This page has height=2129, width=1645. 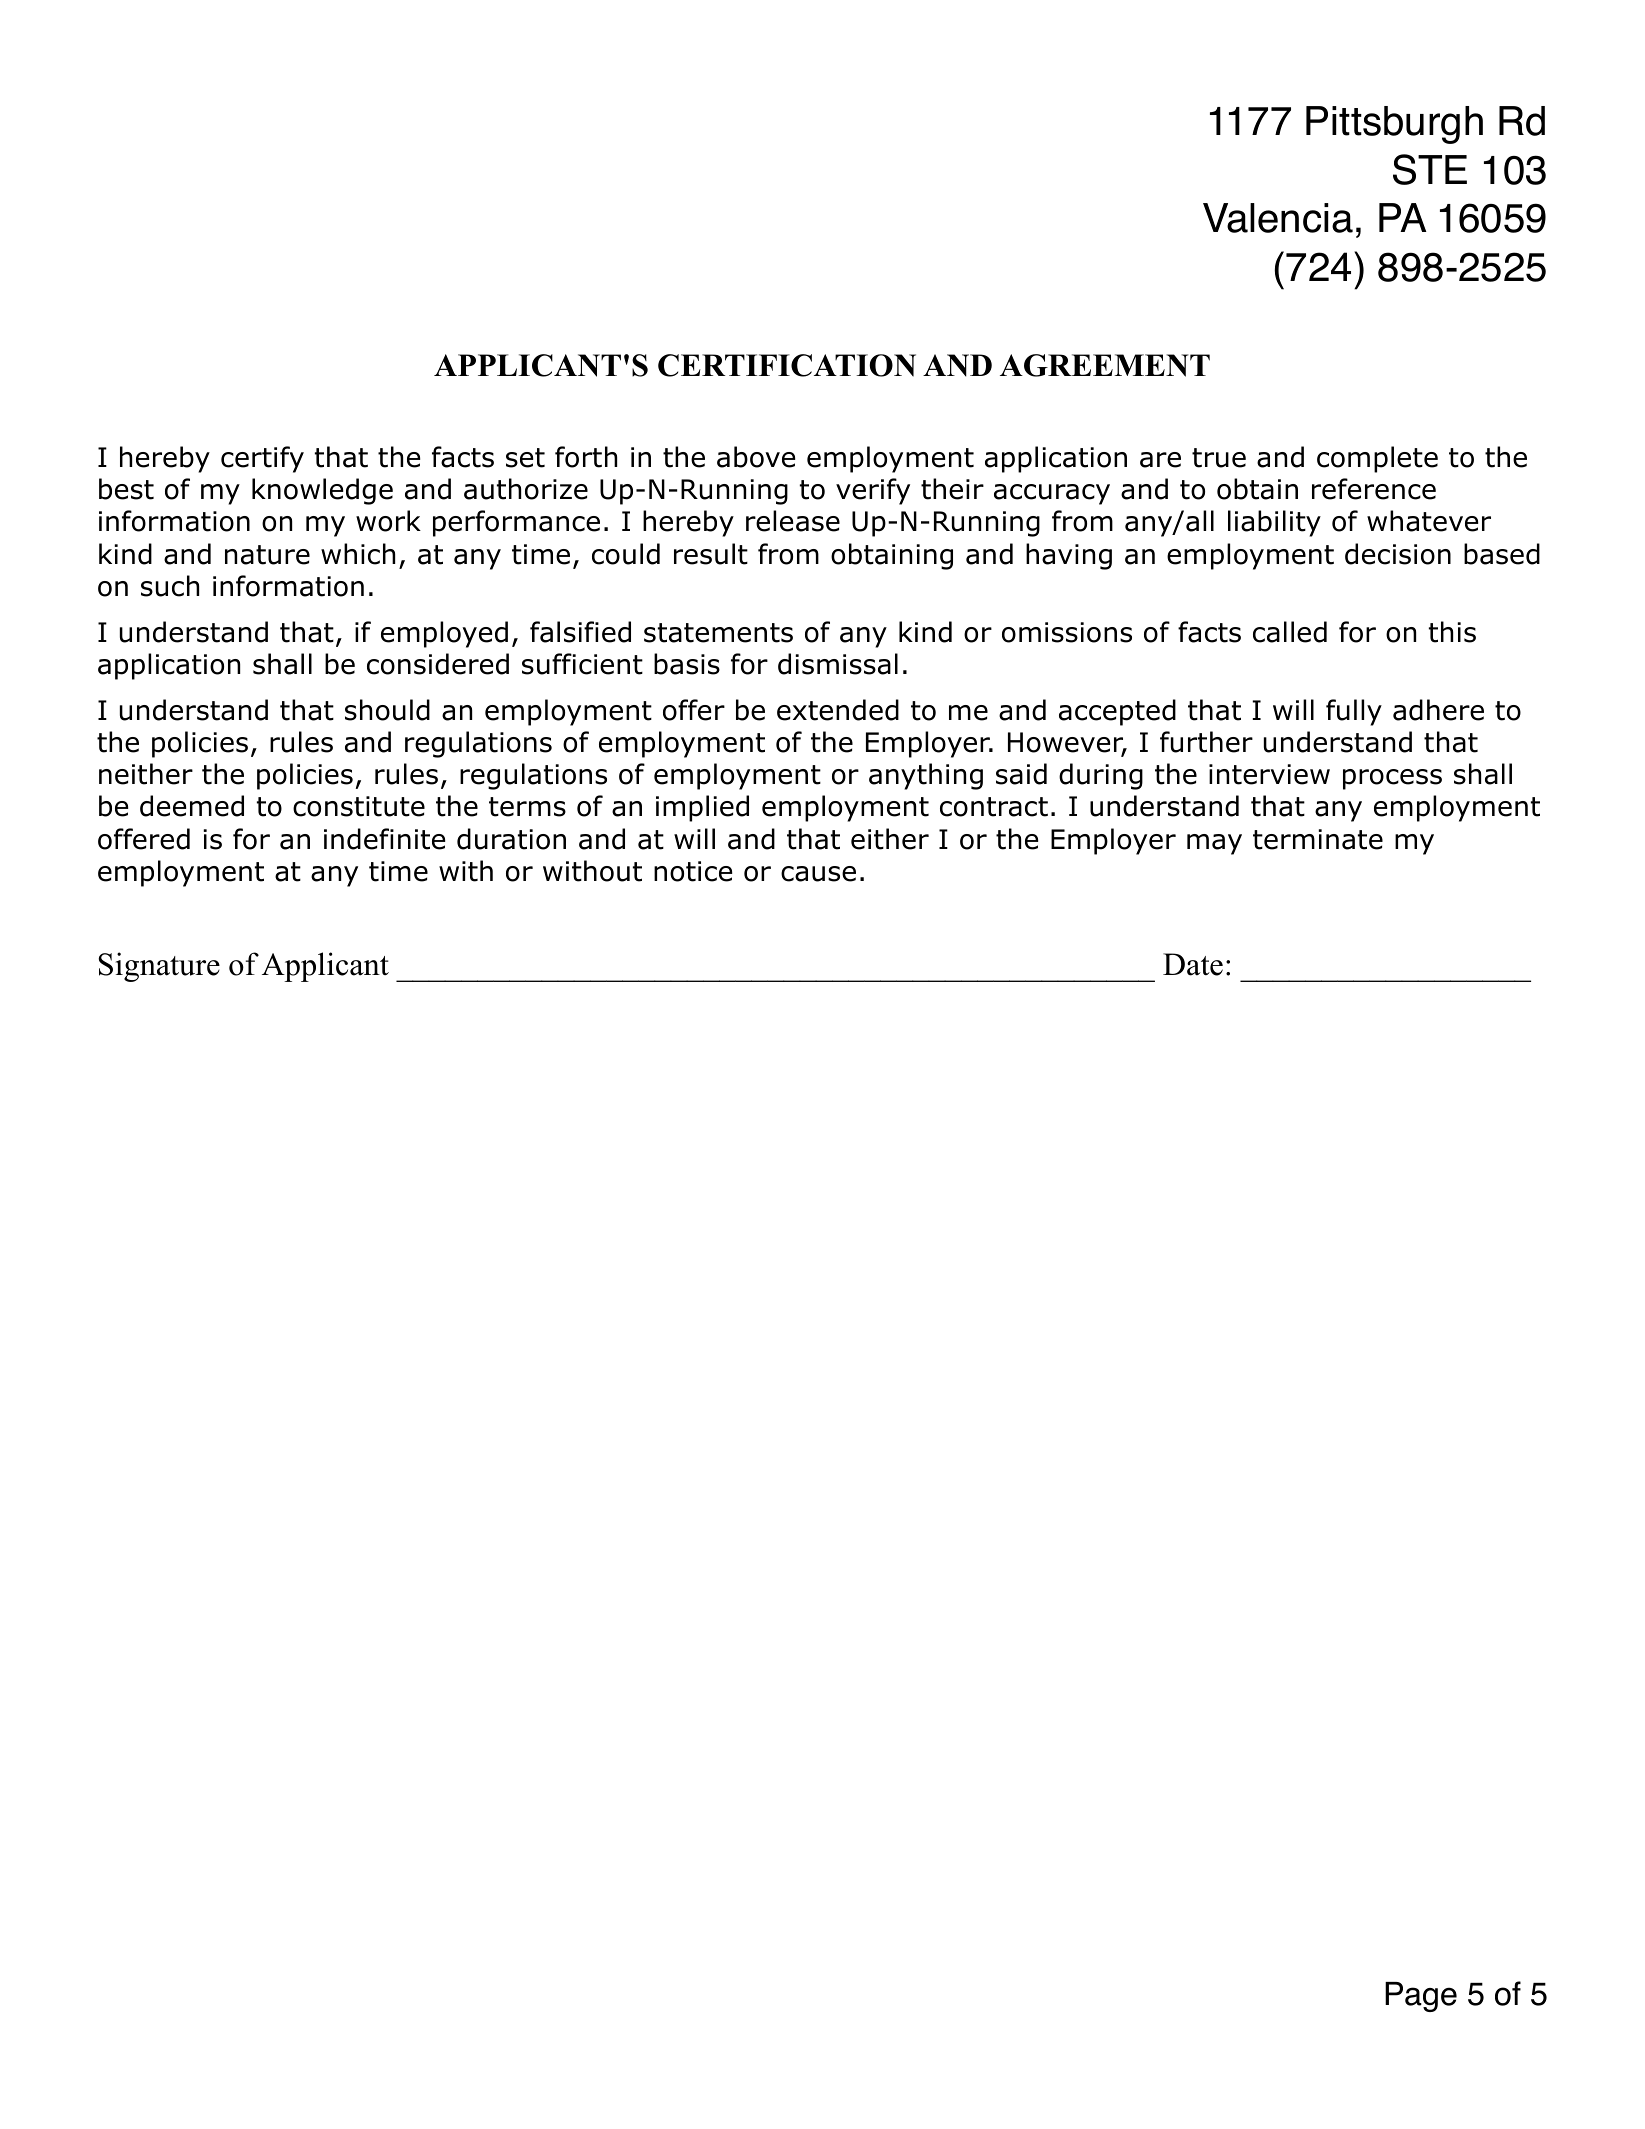 I want to click on Valencia, so click(x=1278, y=218).
